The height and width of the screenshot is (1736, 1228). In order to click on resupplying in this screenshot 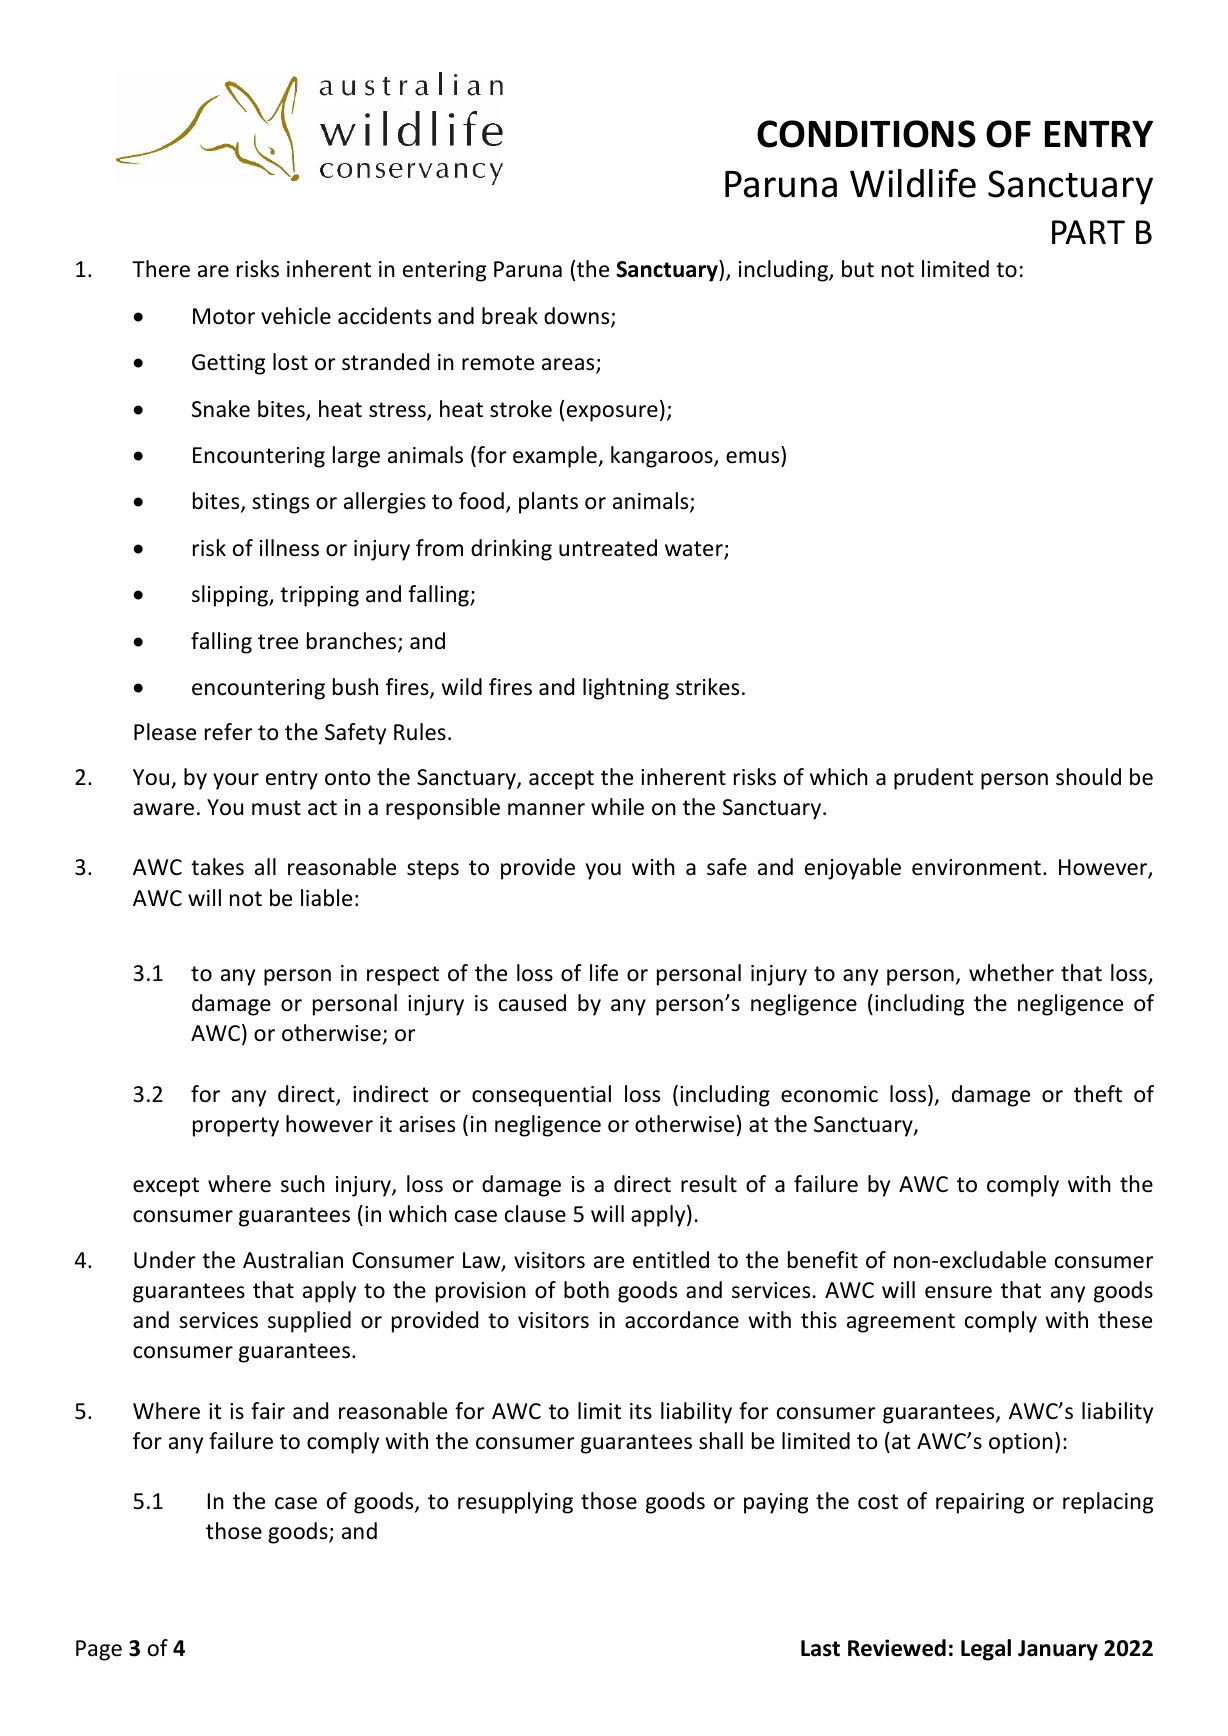, I will do `click(515, 1503)`.
